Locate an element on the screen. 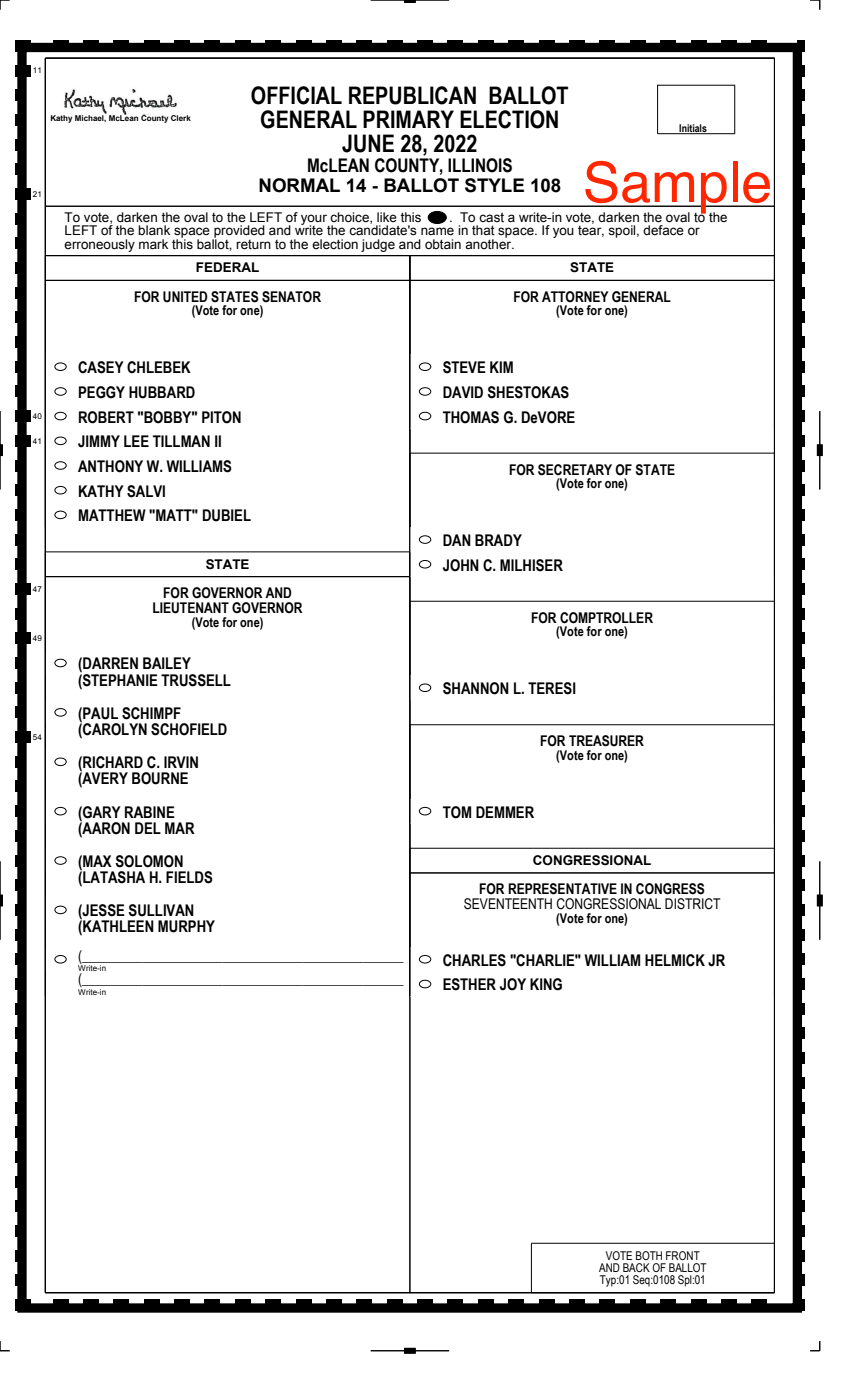 This screenshot has width=868, height=1399. SECRETARY is located at coordinates (575, 470).
